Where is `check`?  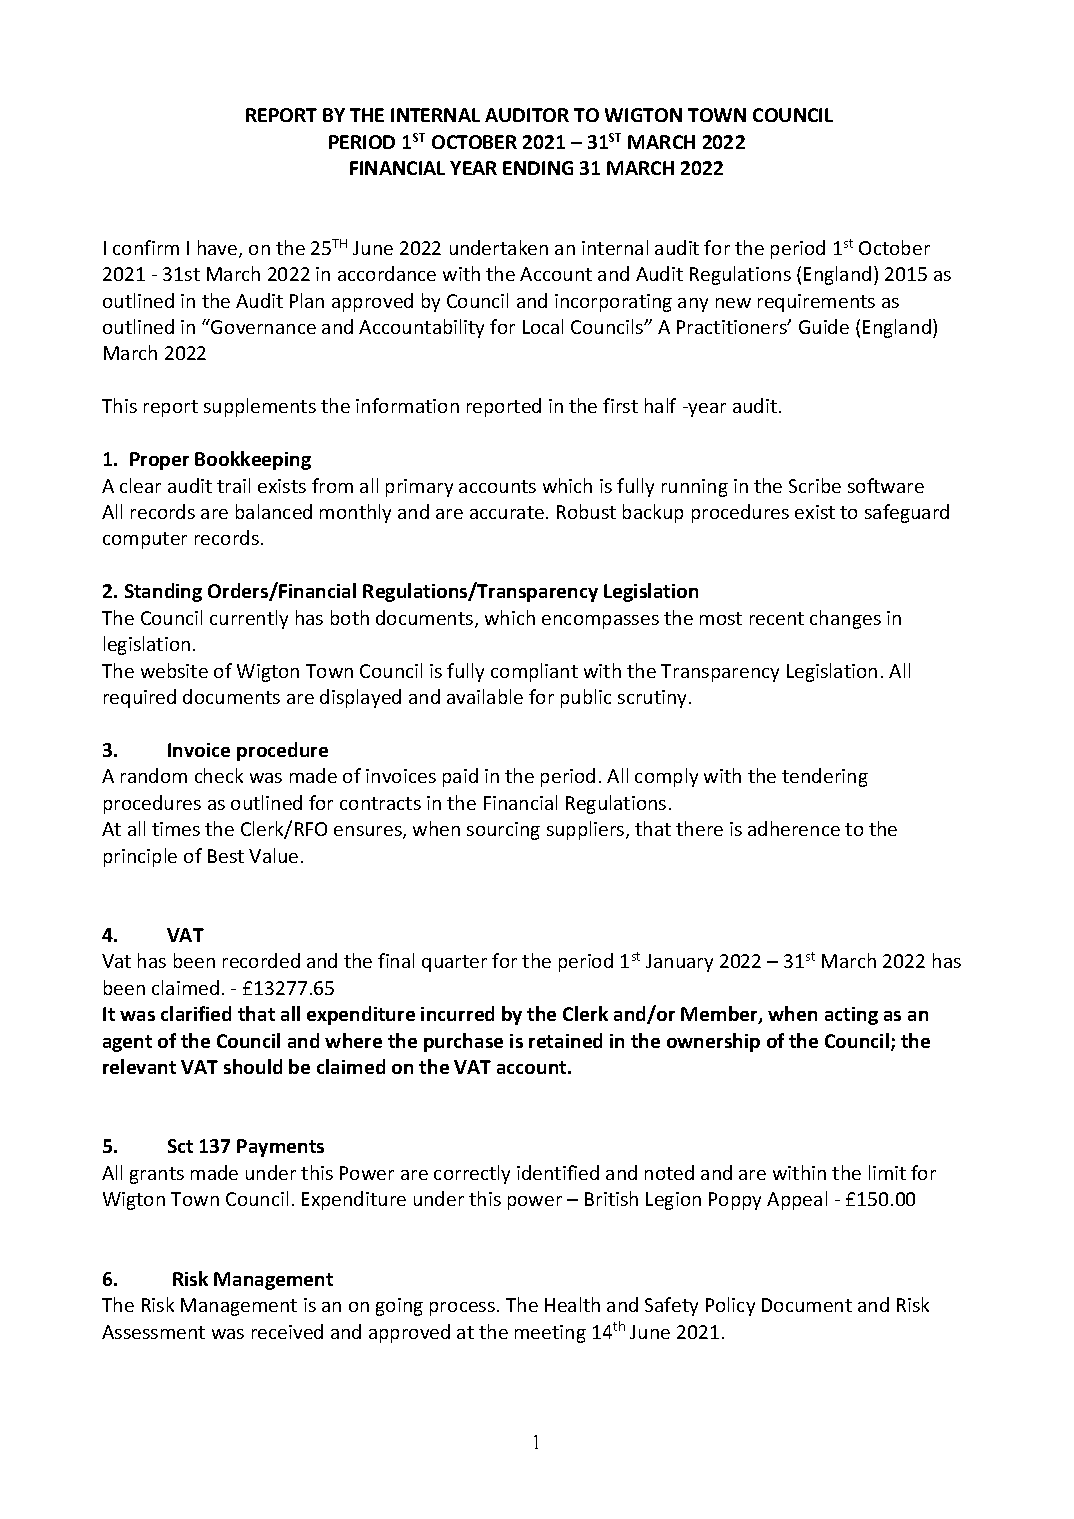
check is located at coordinates (219, 775).
